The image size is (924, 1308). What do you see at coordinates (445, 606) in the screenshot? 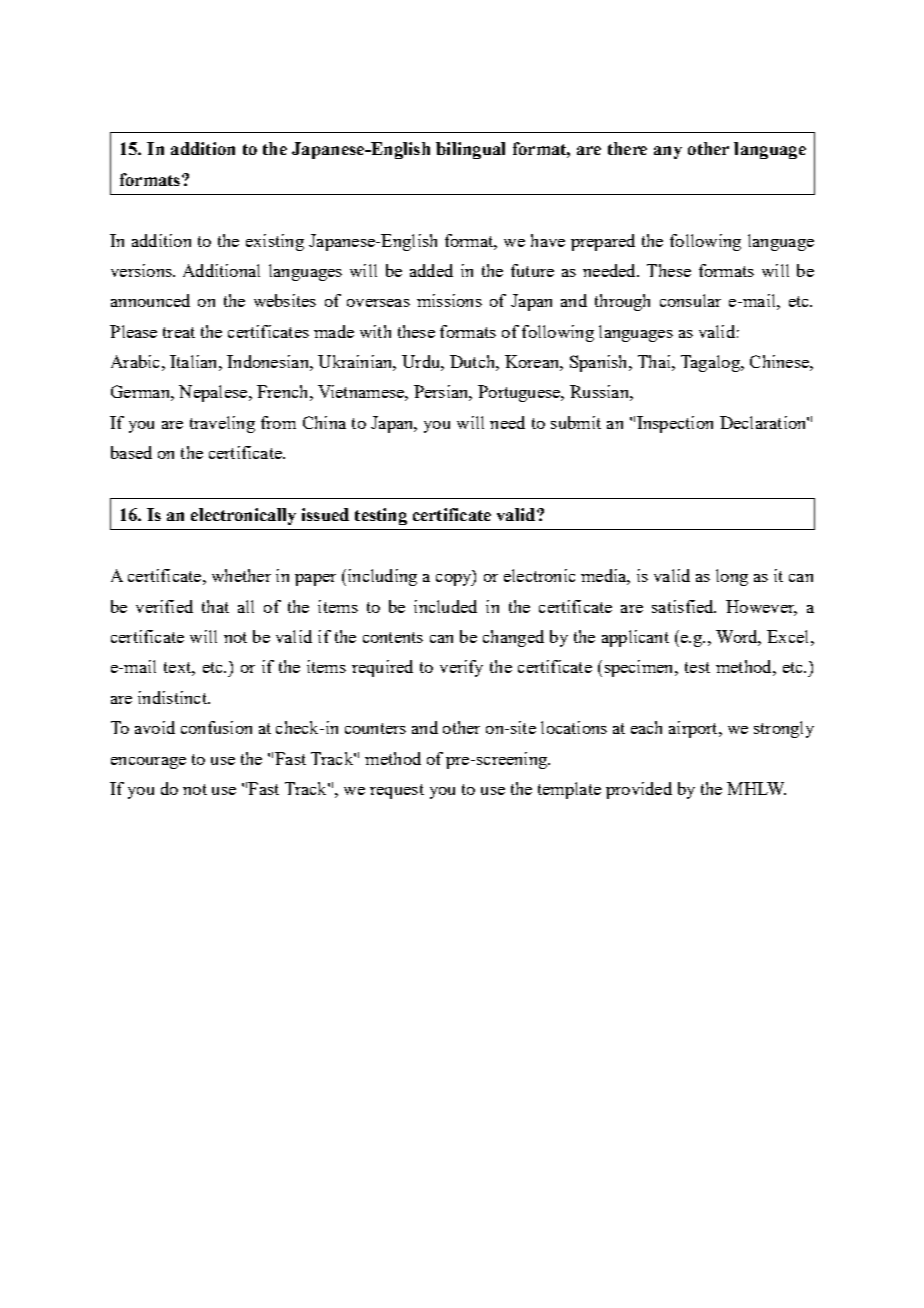
I see `included` at bounding box center [445, 606].
